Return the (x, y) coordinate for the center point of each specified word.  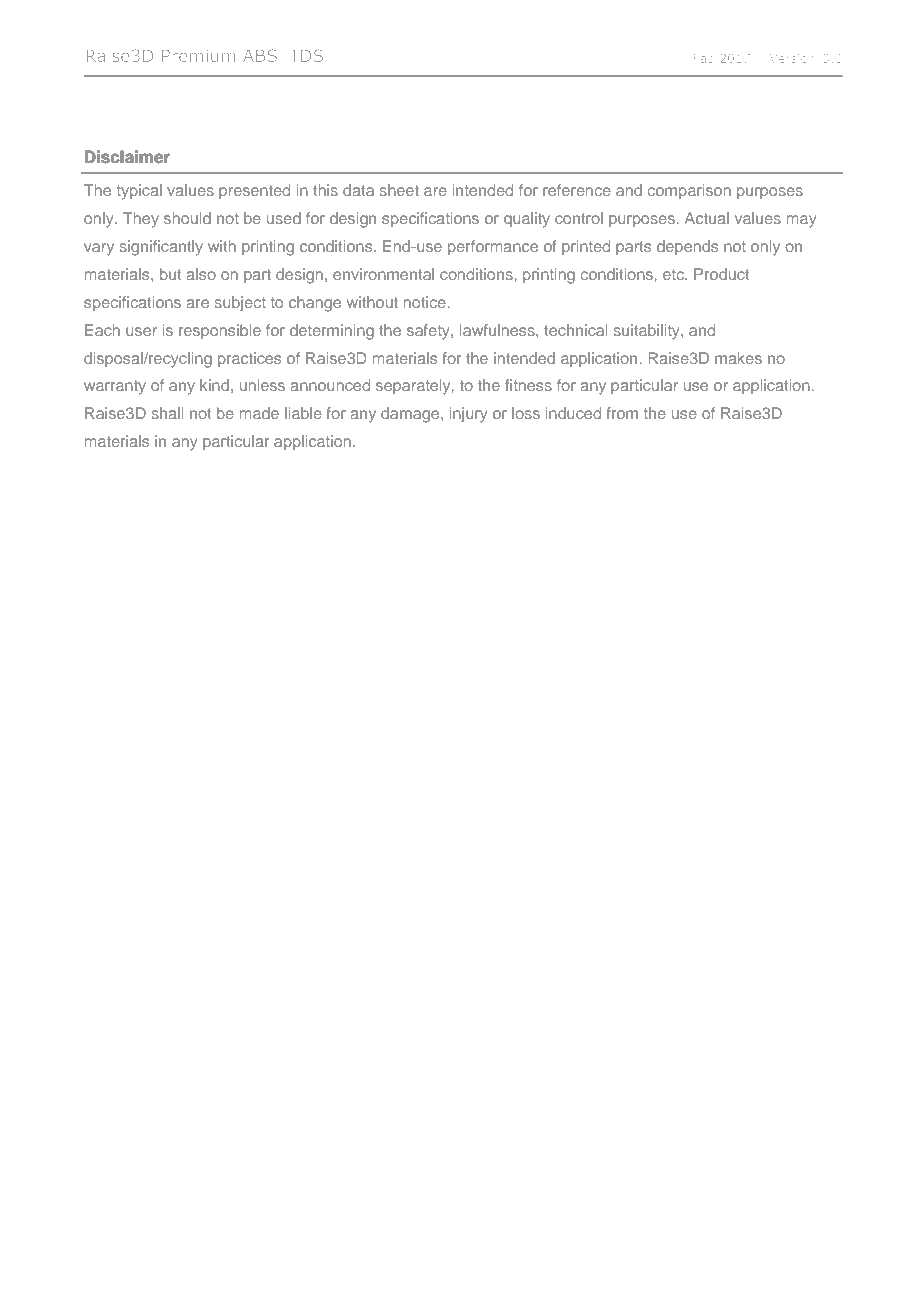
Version (792, 58)
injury (468, 415)
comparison (689, 192)
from (622, 413)
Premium (198, 56)
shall (167, 413)
